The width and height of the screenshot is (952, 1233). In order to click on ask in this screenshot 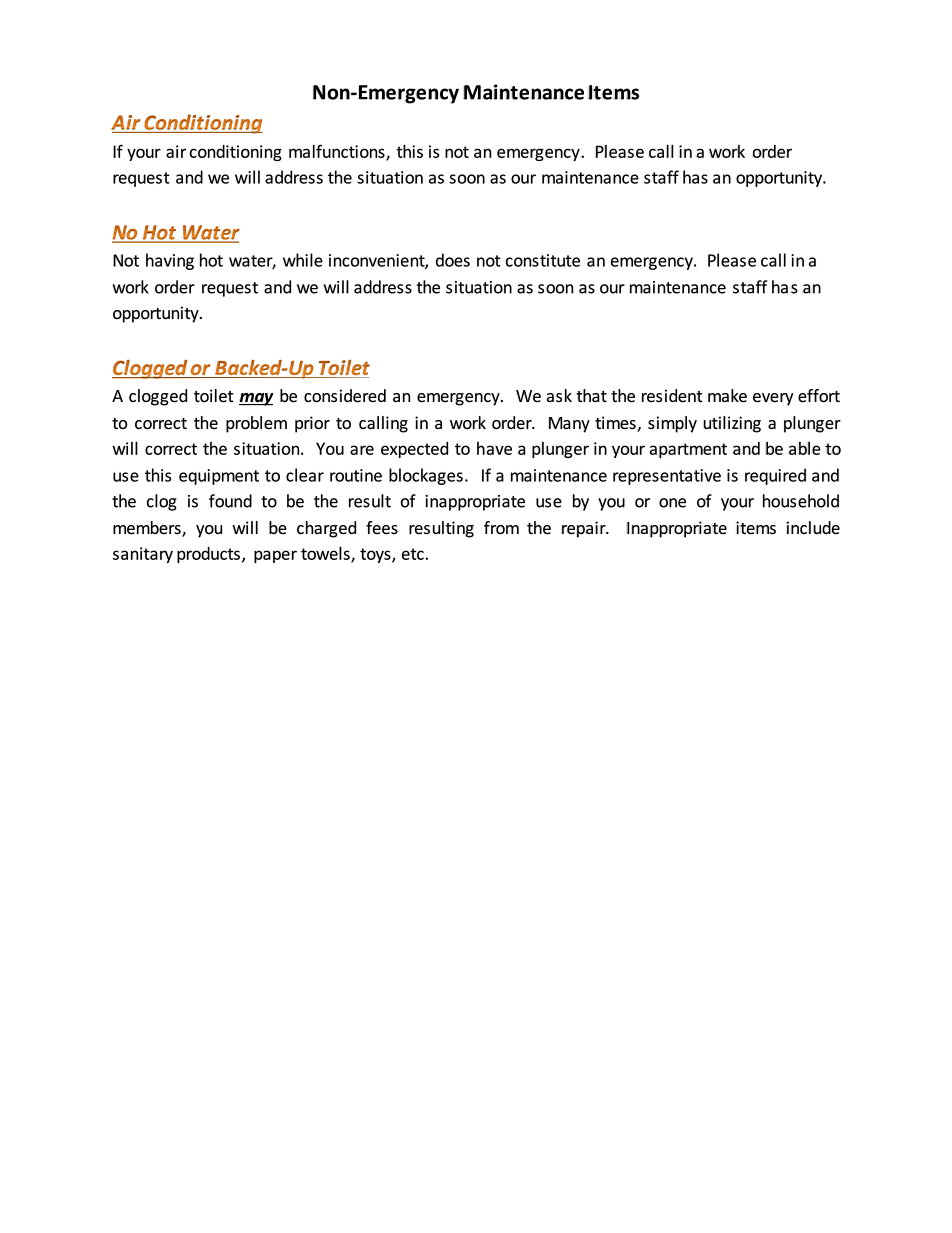, I will do `click(559, 396)`.
